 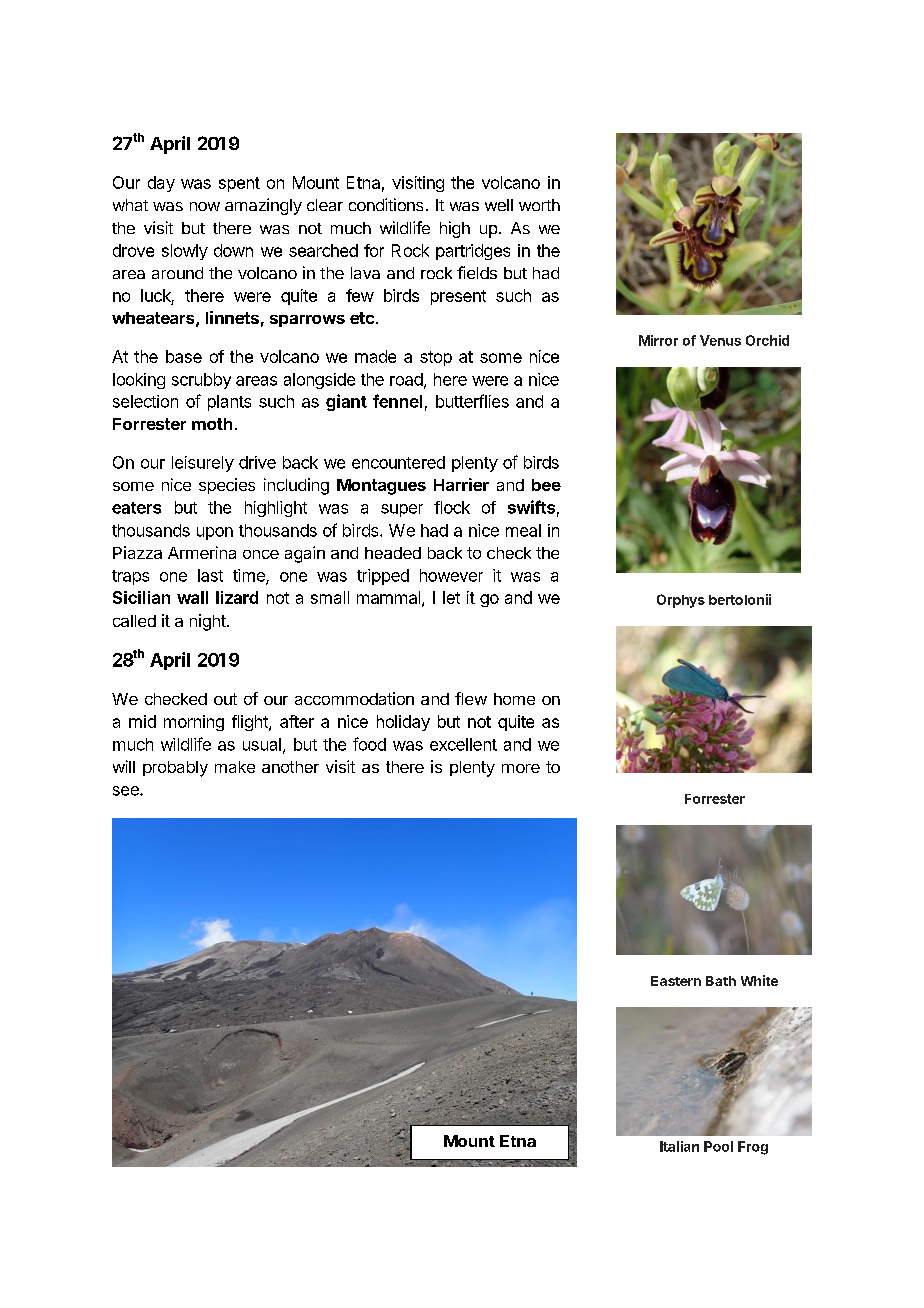 I want to click on see, so click(x=127, y=791).
